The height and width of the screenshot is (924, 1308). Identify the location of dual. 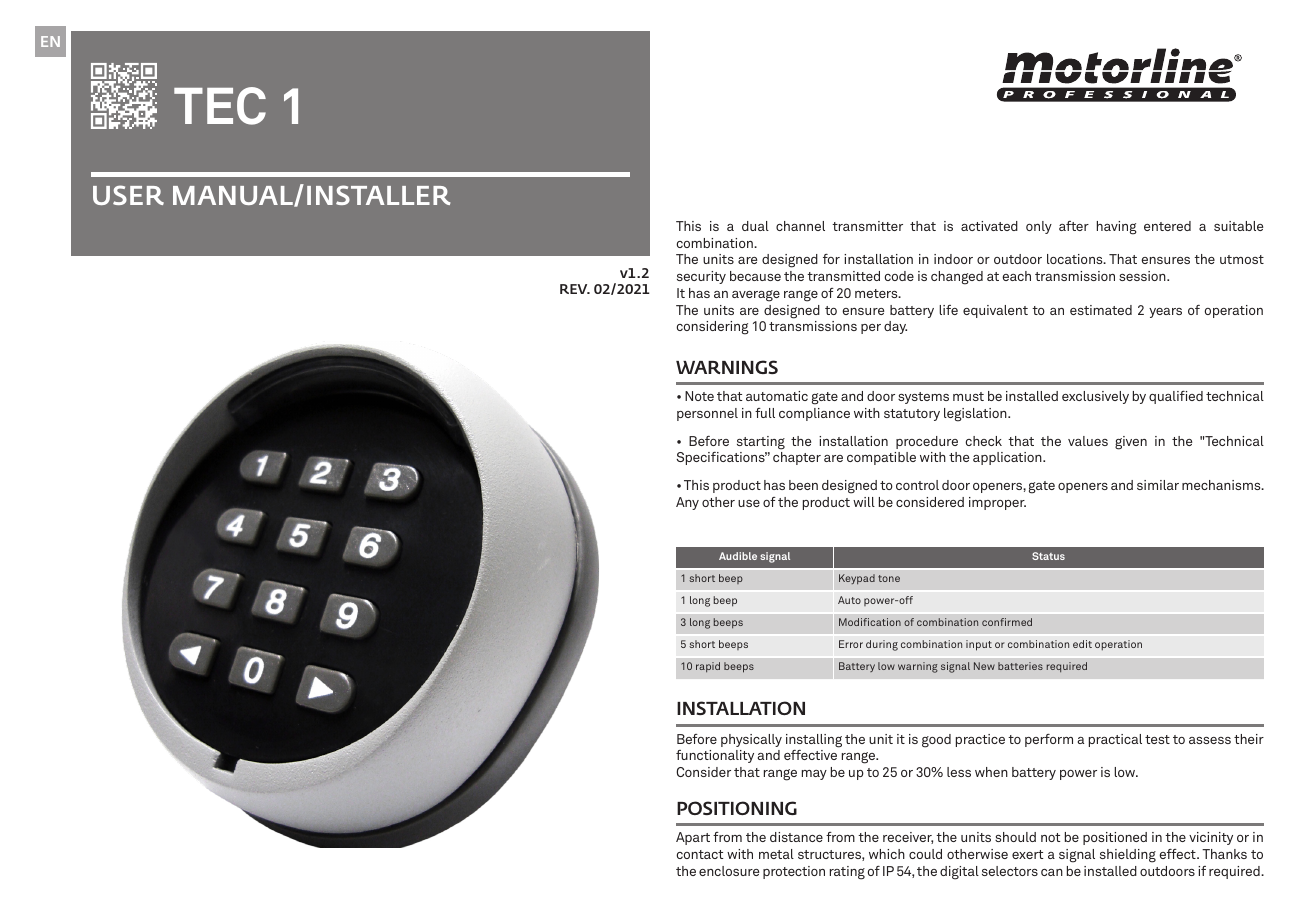
(755, 226).
